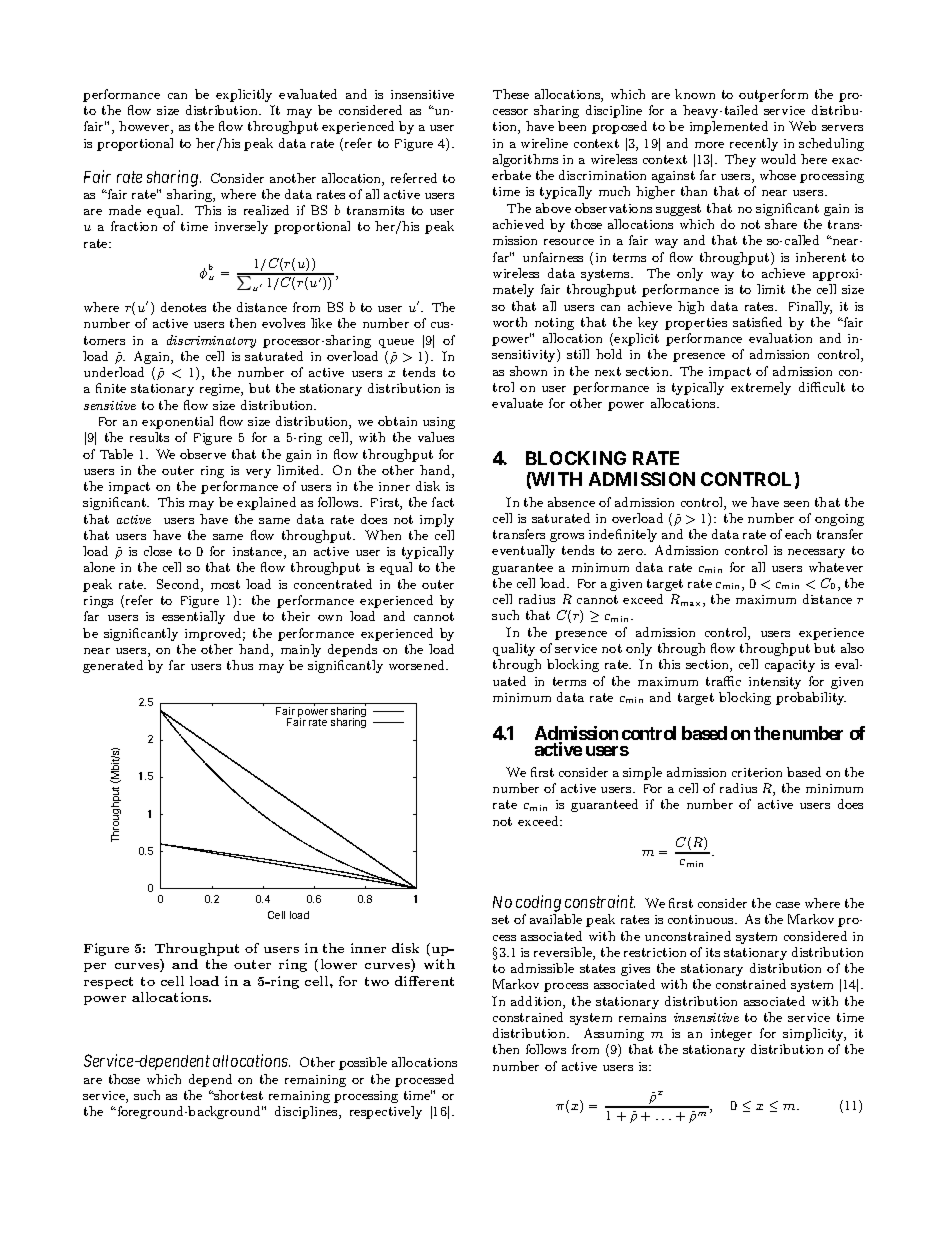 The image size is (952, 1233). Describe the element at coordinates (538, 903) in the image. I see `coding` at that location.
